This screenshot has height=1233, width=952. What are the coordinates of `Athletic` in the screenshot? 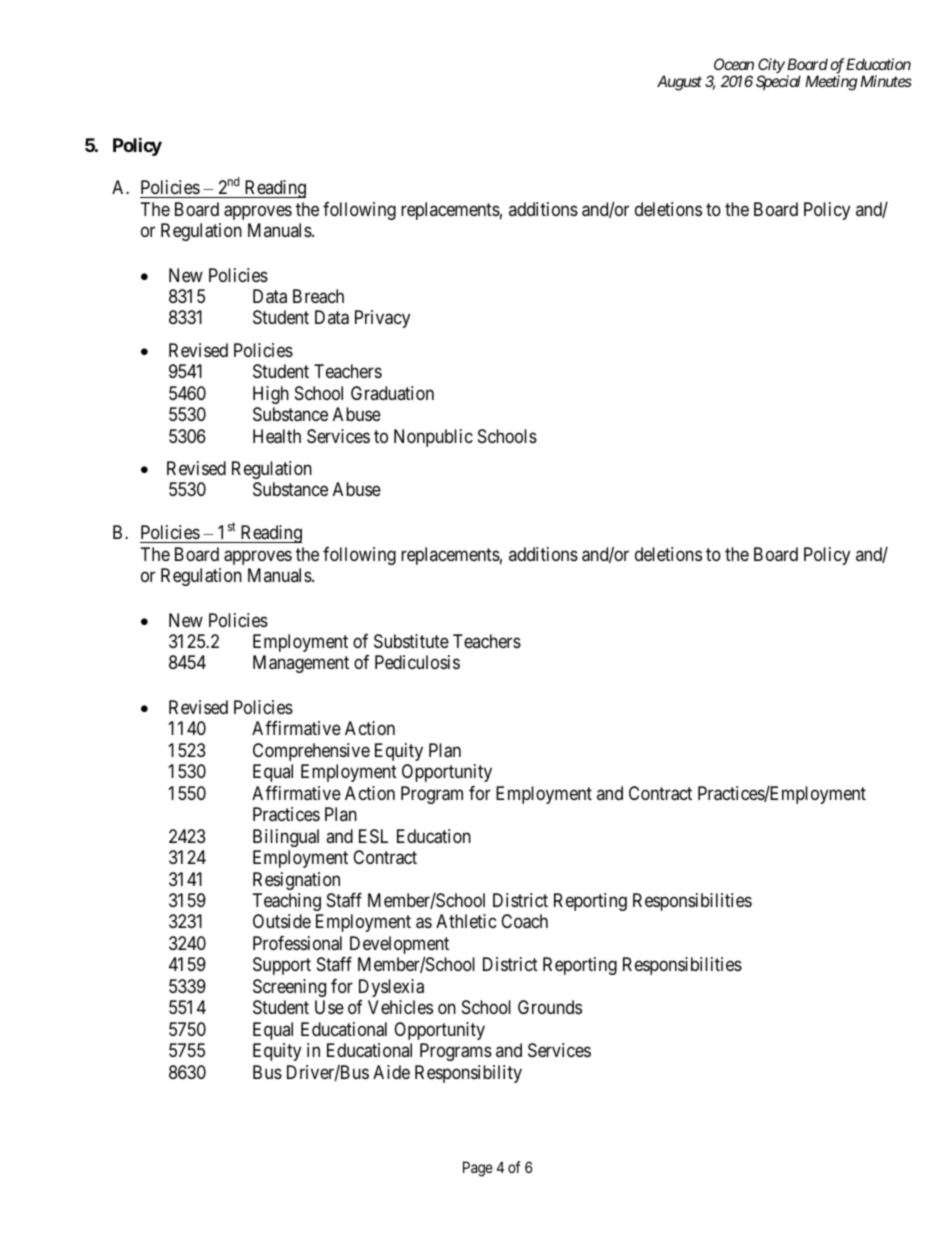 It's located at (466, 921).
